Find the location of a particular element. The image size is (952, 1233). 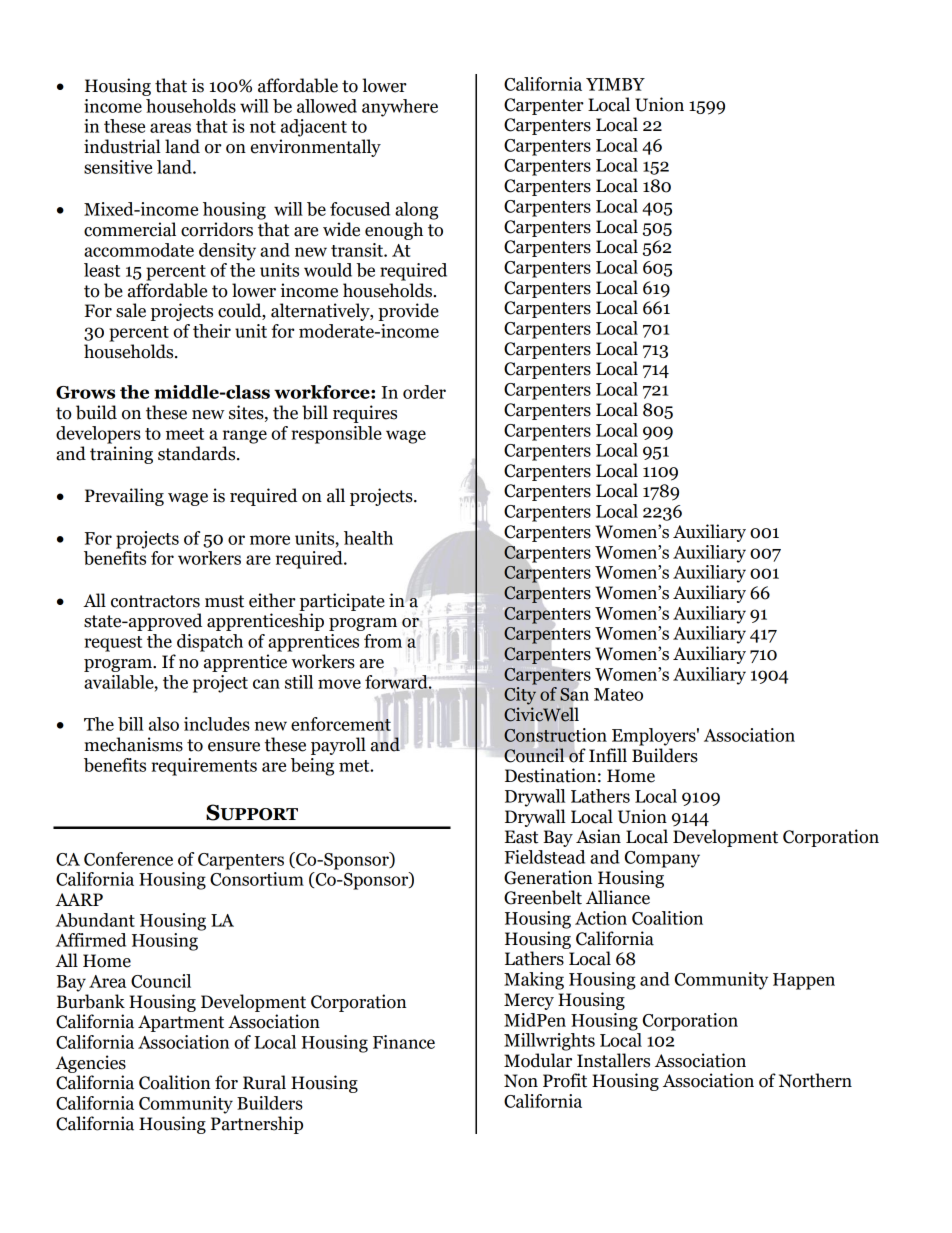

requirements is located at coordinates (204, 767).
